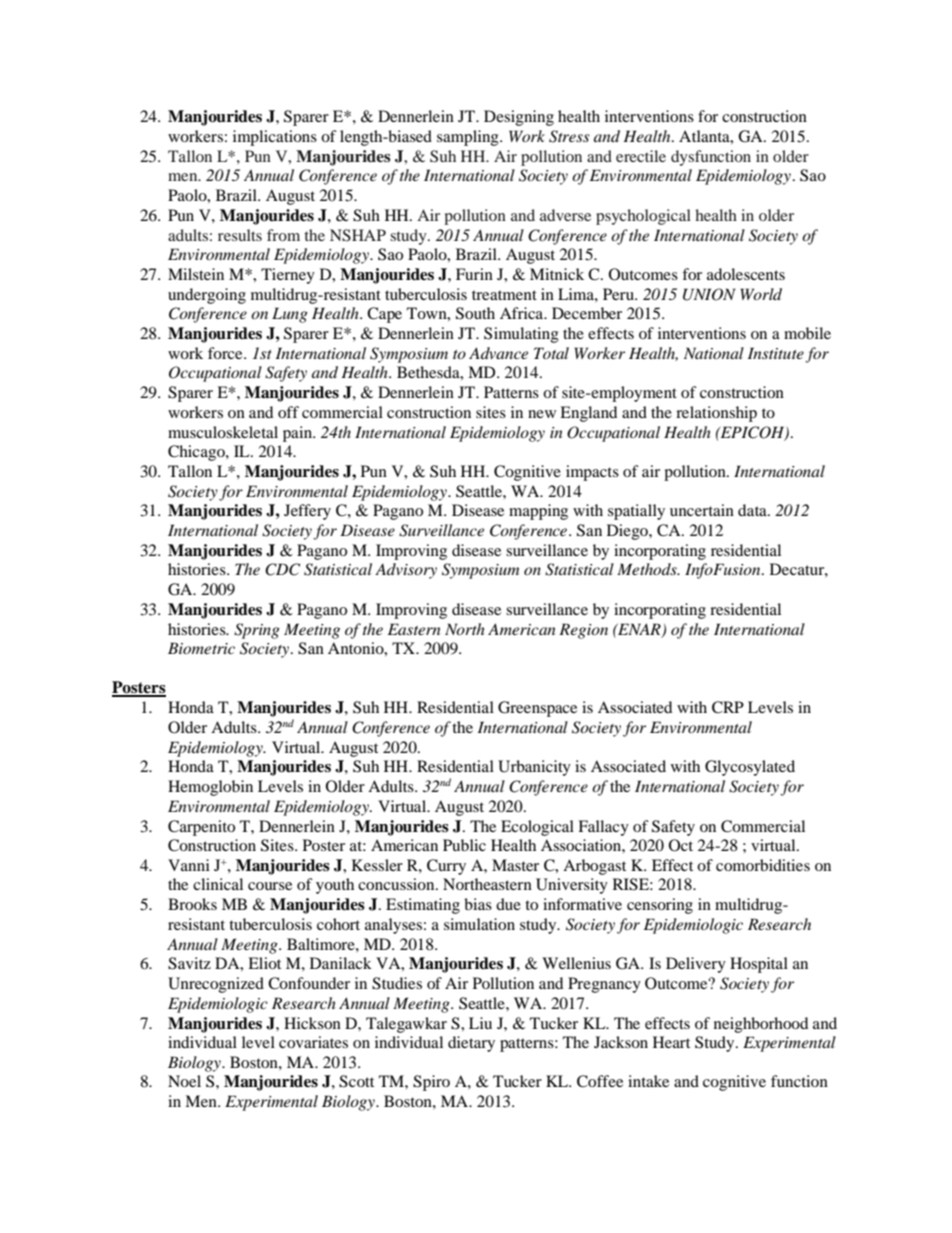 This screenshot has height=1233, width=952. Describe the element at coordinates (257, 631) in the screenshot. I see `Spring` at that location.
